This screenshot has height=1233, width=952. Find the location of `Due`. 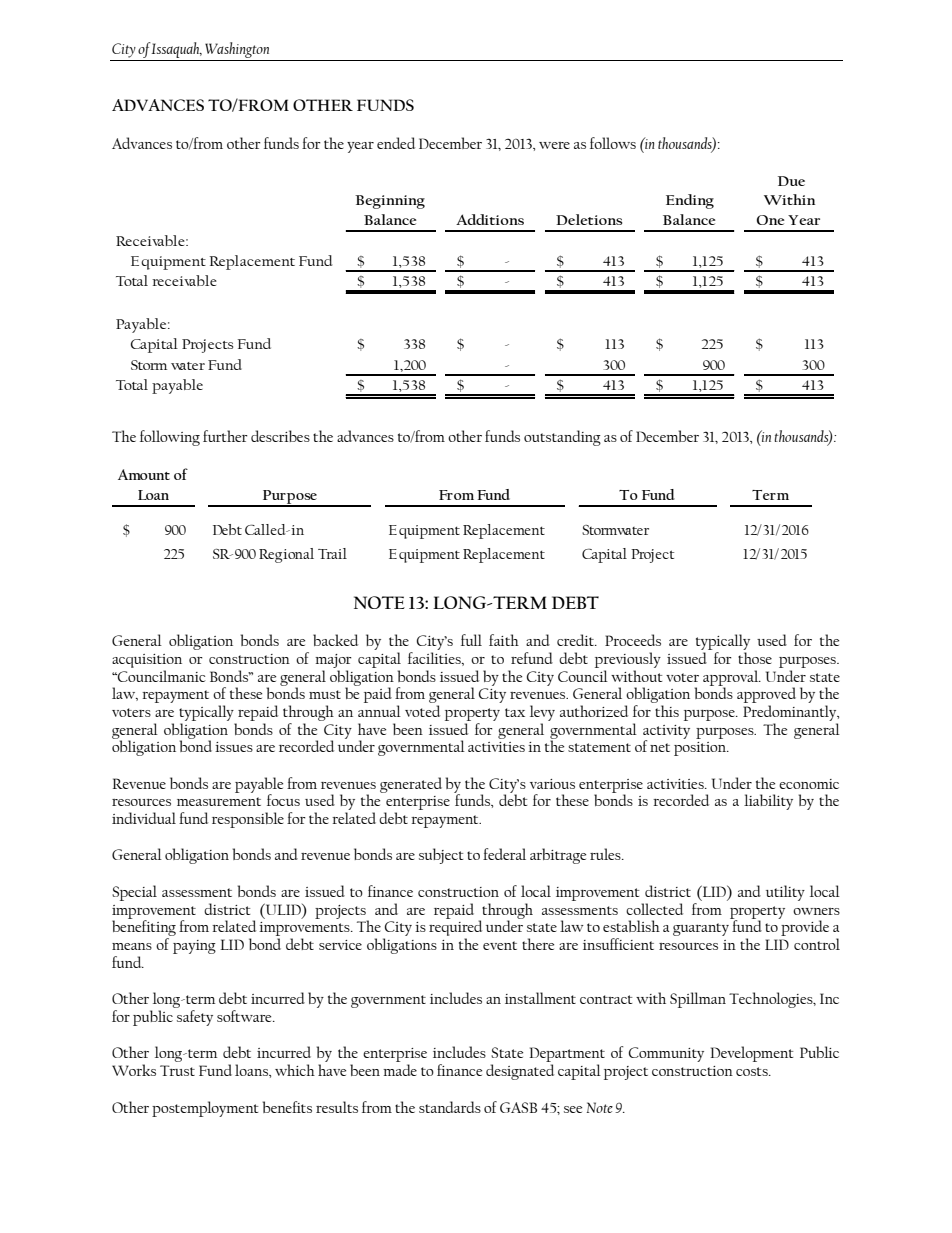

Due is located at coordinates (791, 181).
